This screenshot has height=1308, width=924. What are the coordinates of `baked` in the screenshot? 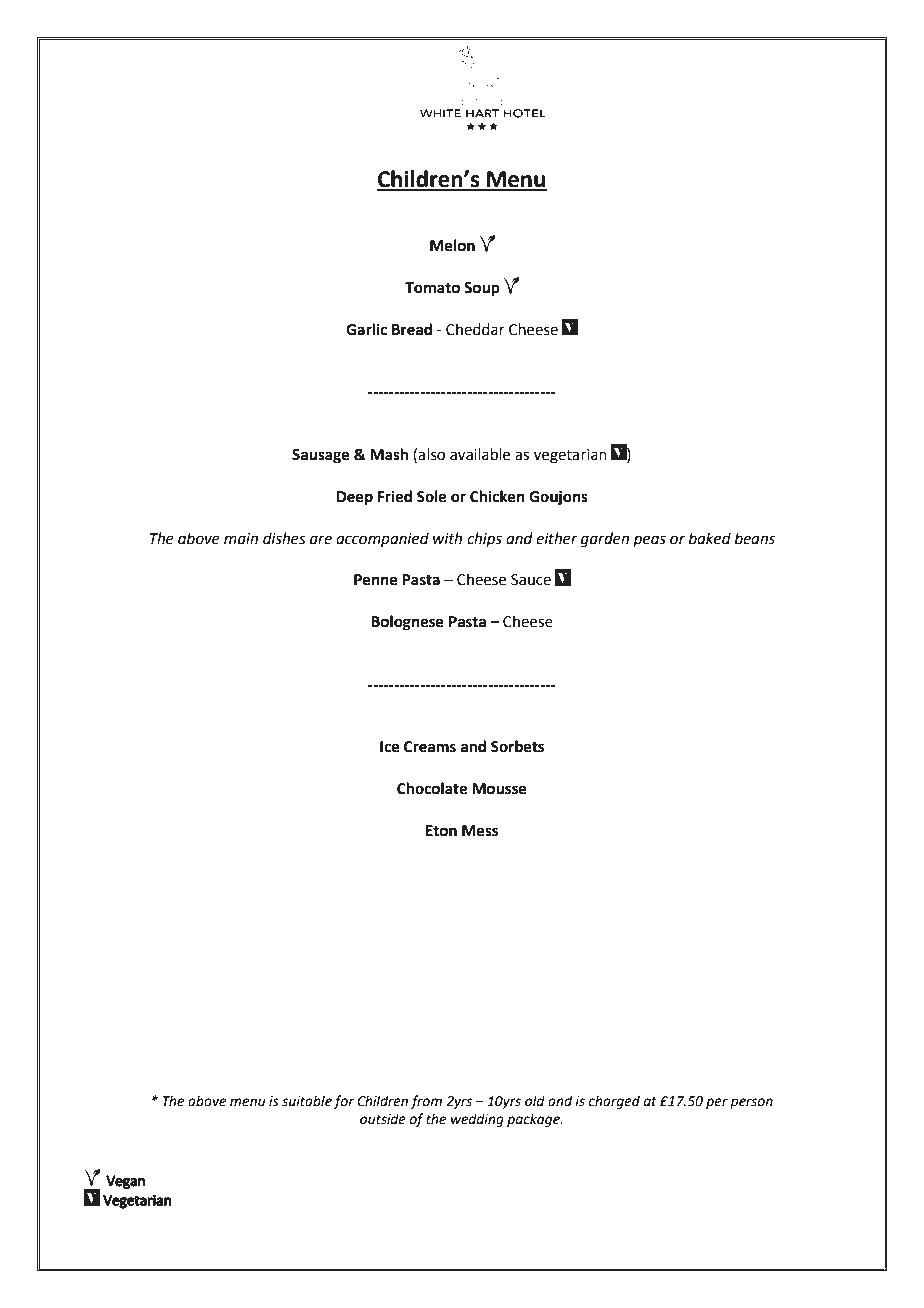 It's located at (710, 538).
